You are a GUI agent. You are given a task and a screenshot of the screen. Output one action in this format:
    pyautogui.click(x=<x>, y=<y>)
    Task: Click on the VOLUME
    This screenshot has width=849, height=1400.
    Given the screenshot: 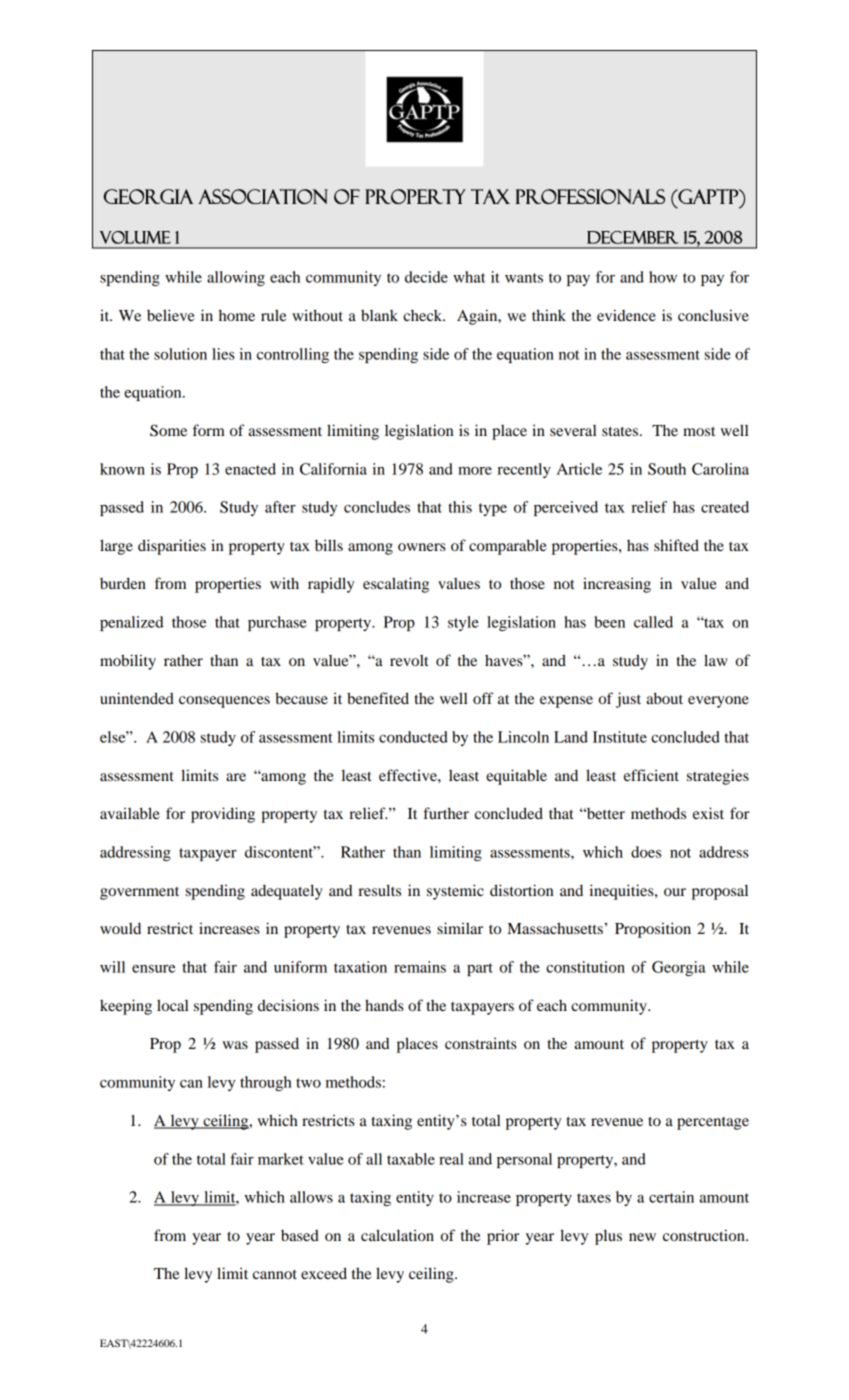 What is the action you would take?
    pyautogui.click(x=135, y=237)
